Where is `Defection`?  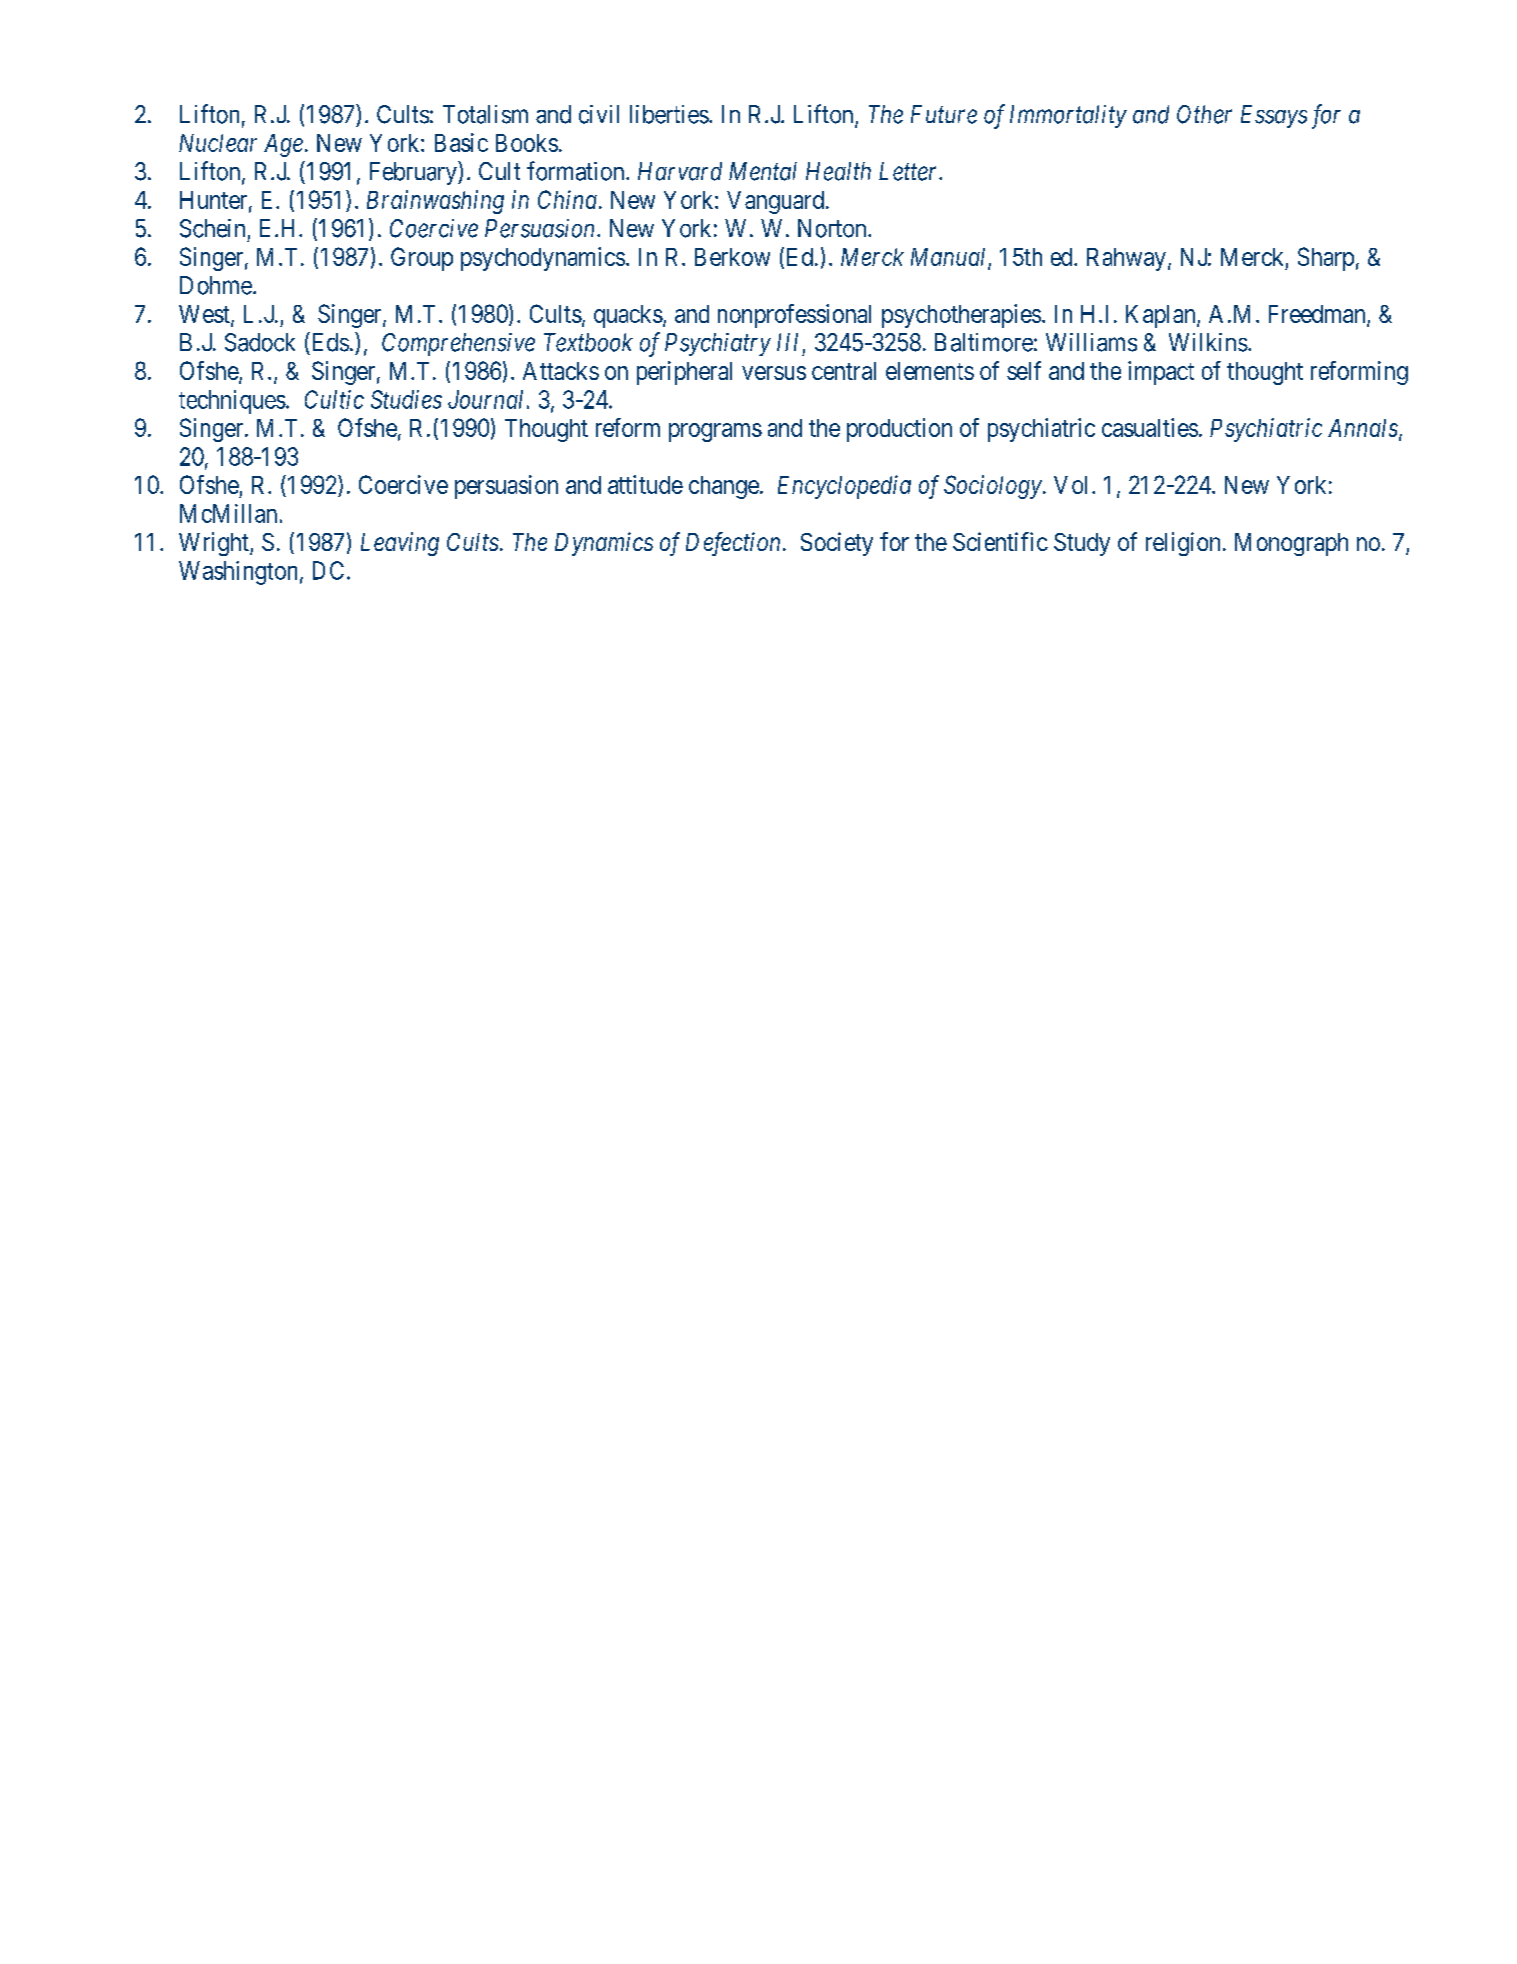 Defection is located at coordinates (733, 544).
